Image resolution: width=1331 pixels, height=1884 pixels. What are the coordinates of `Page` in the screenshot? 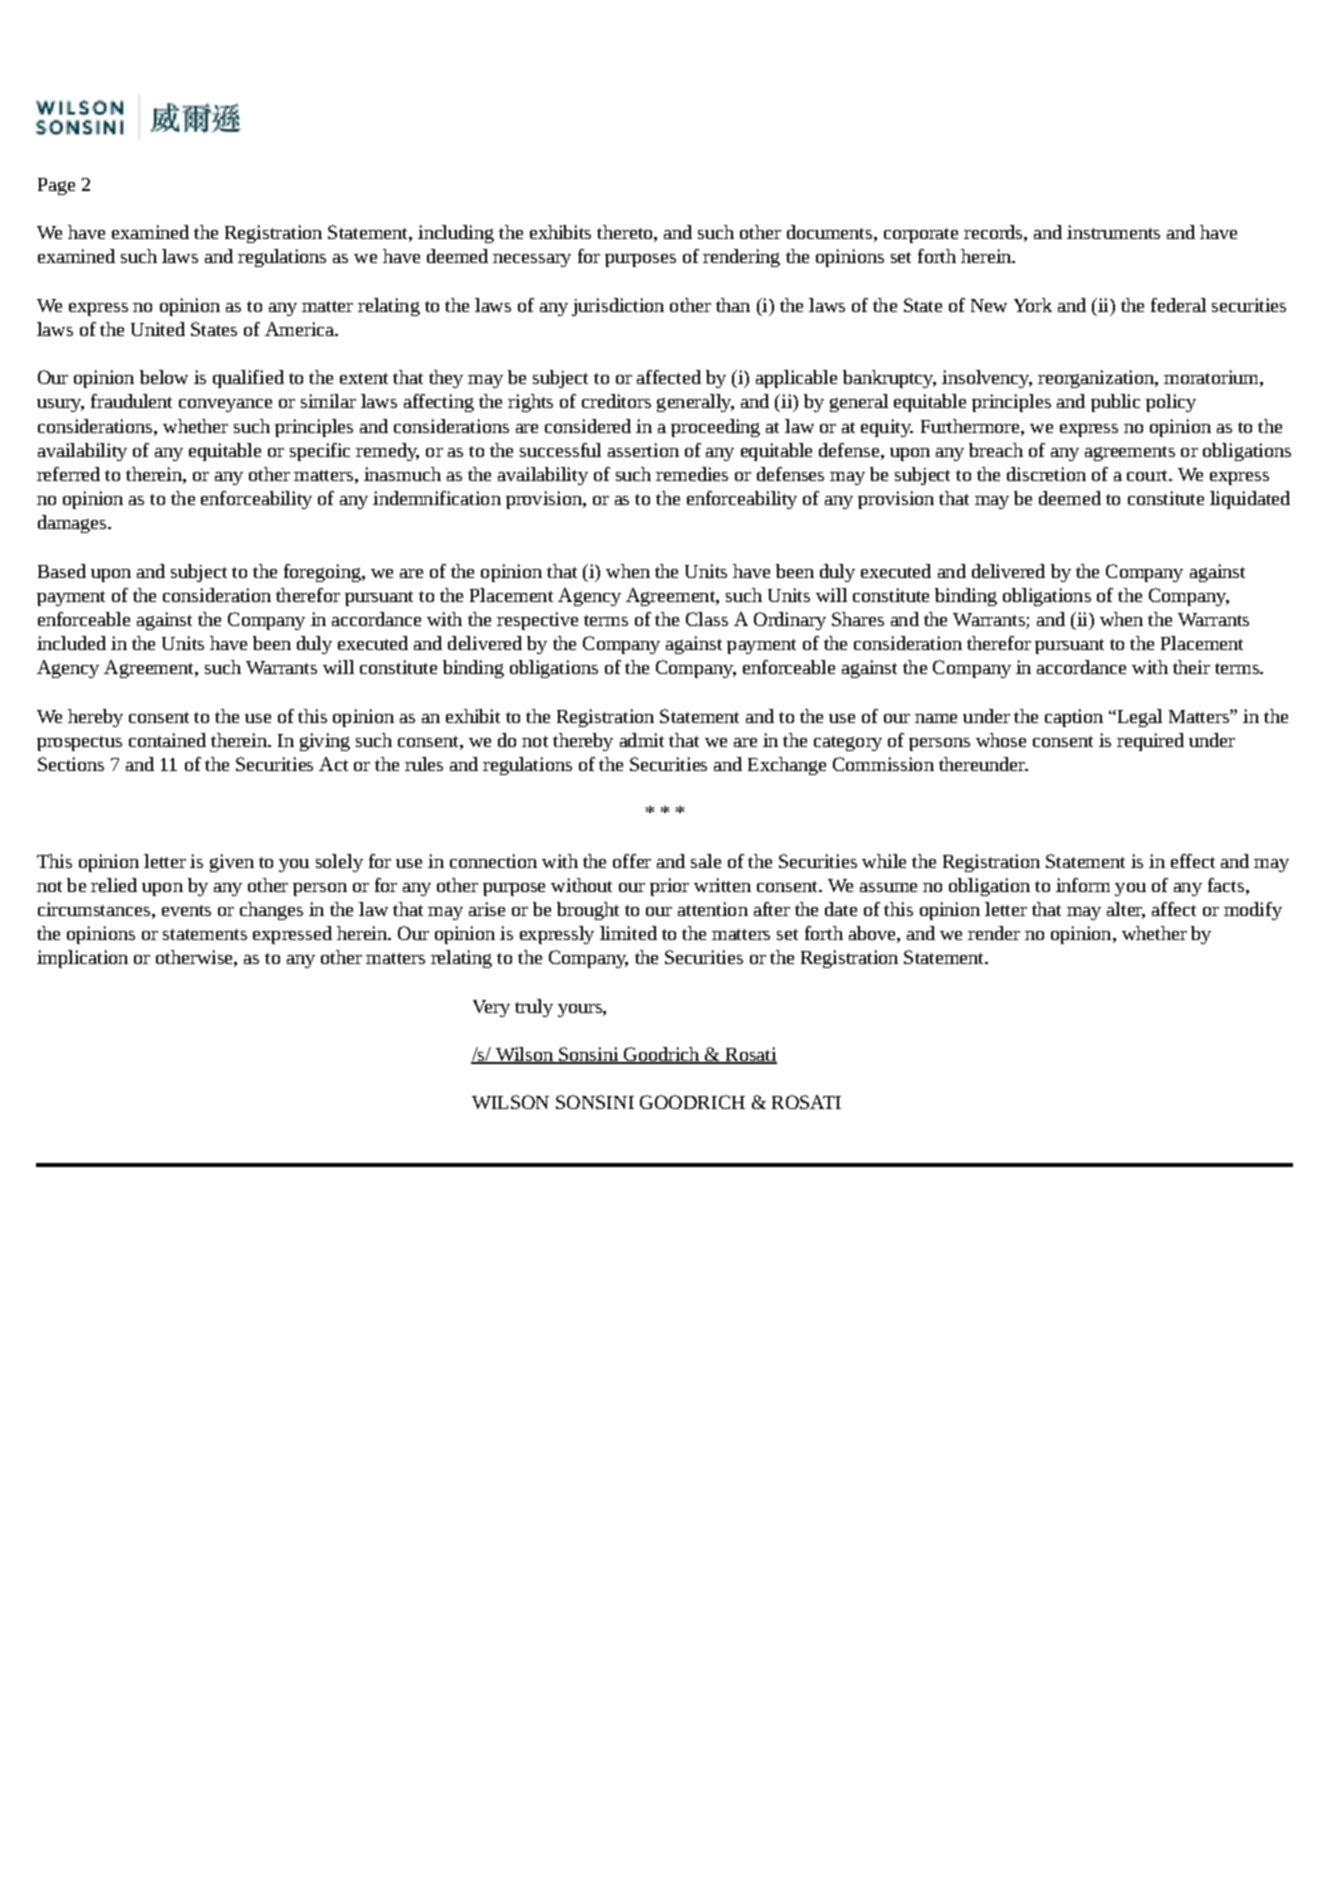 It's located at (56, 186).
